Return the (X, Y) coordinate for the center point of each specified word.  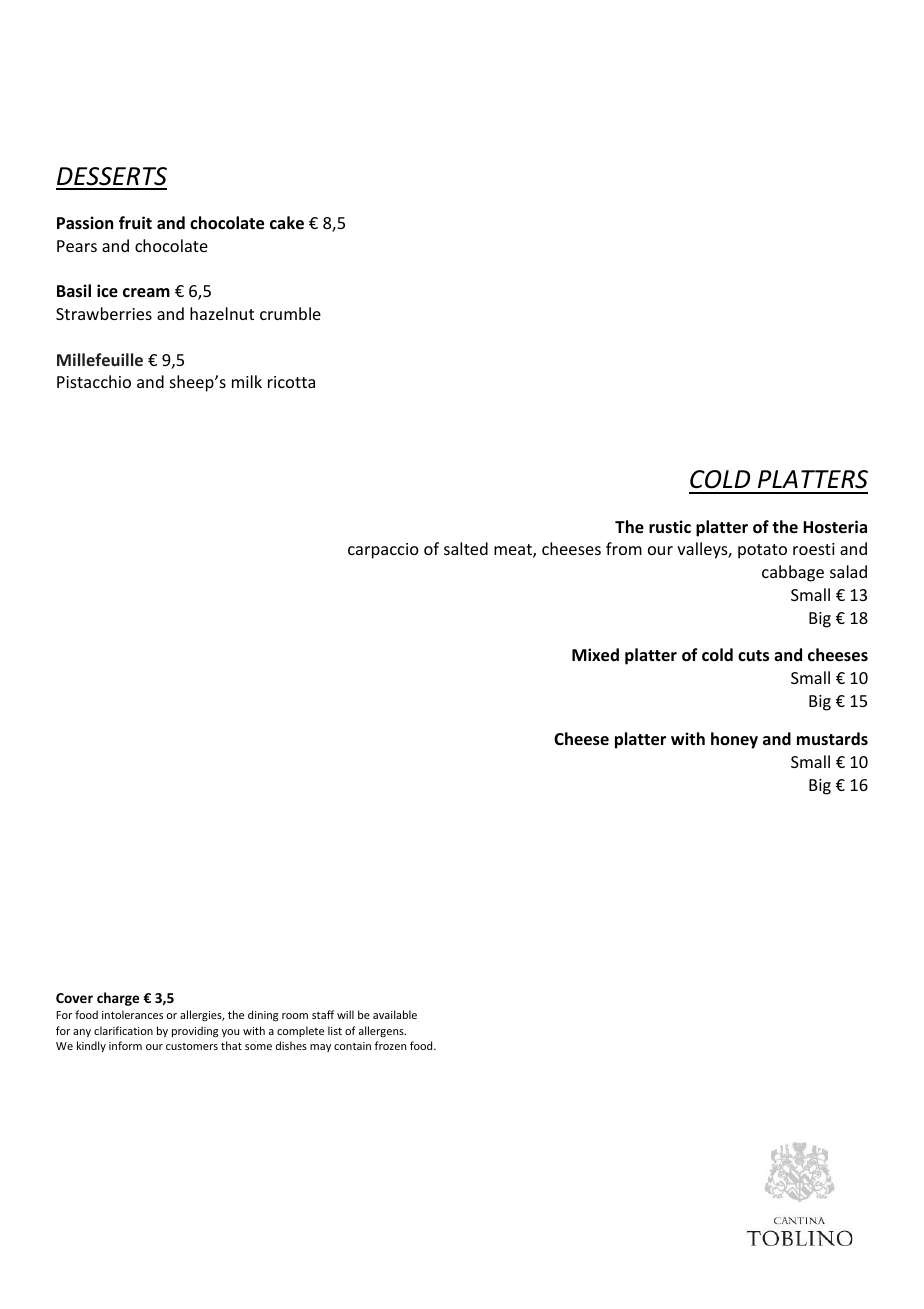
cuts (753, 656)
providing (195, 1032)
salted (466, 548)
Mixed (595, 655)
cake (287, 223)
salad (848, 571)
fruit (135, 222)
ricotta (291, 382)
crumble (290, 313)
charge (118, 999)
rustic (670, 526)
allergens (382, 1031)
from (624, 548)
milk (247, 381)
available (395, 1014)
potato (762, 551)
